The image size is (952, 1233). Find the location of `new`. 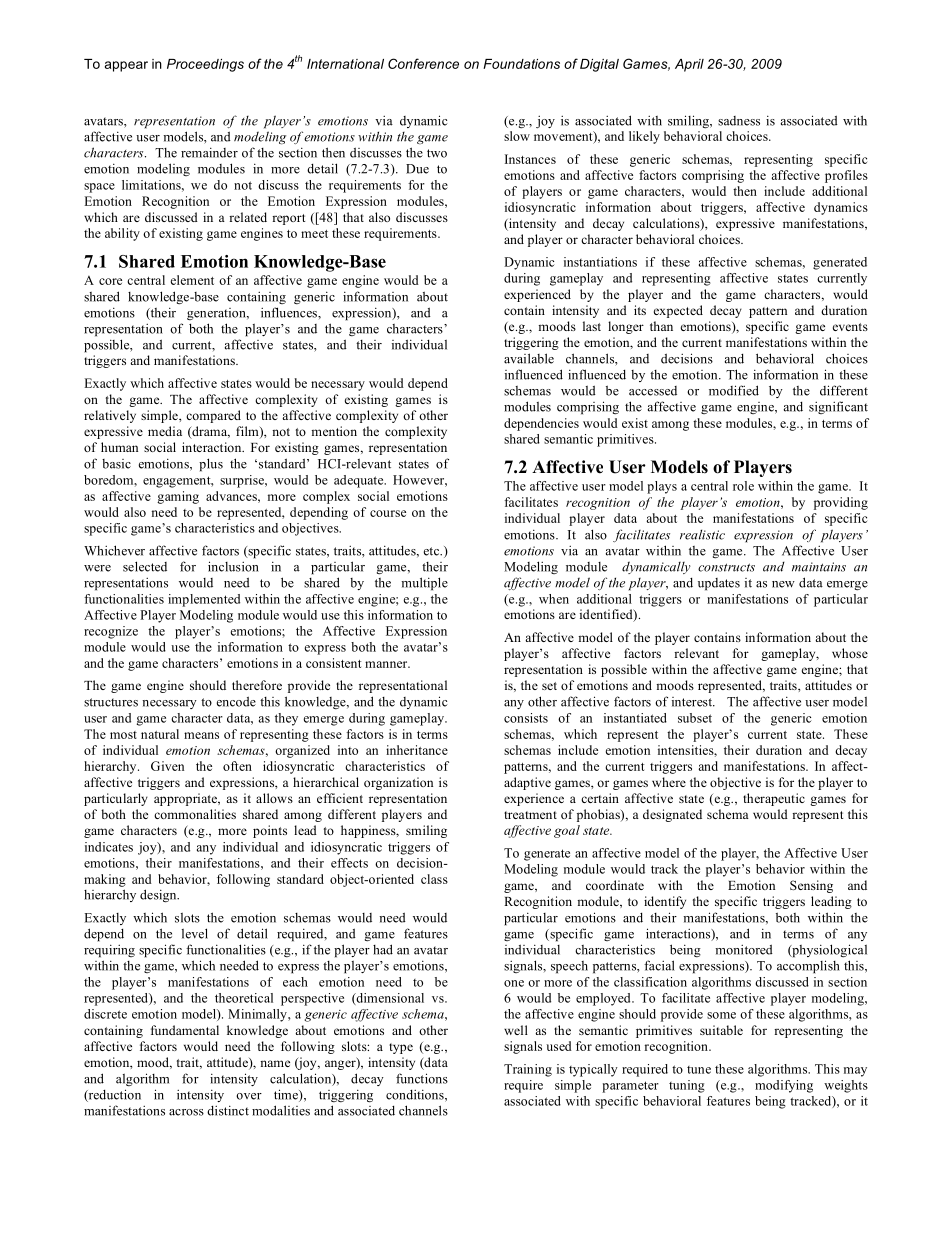

new is located at coordinates (783, 584).
